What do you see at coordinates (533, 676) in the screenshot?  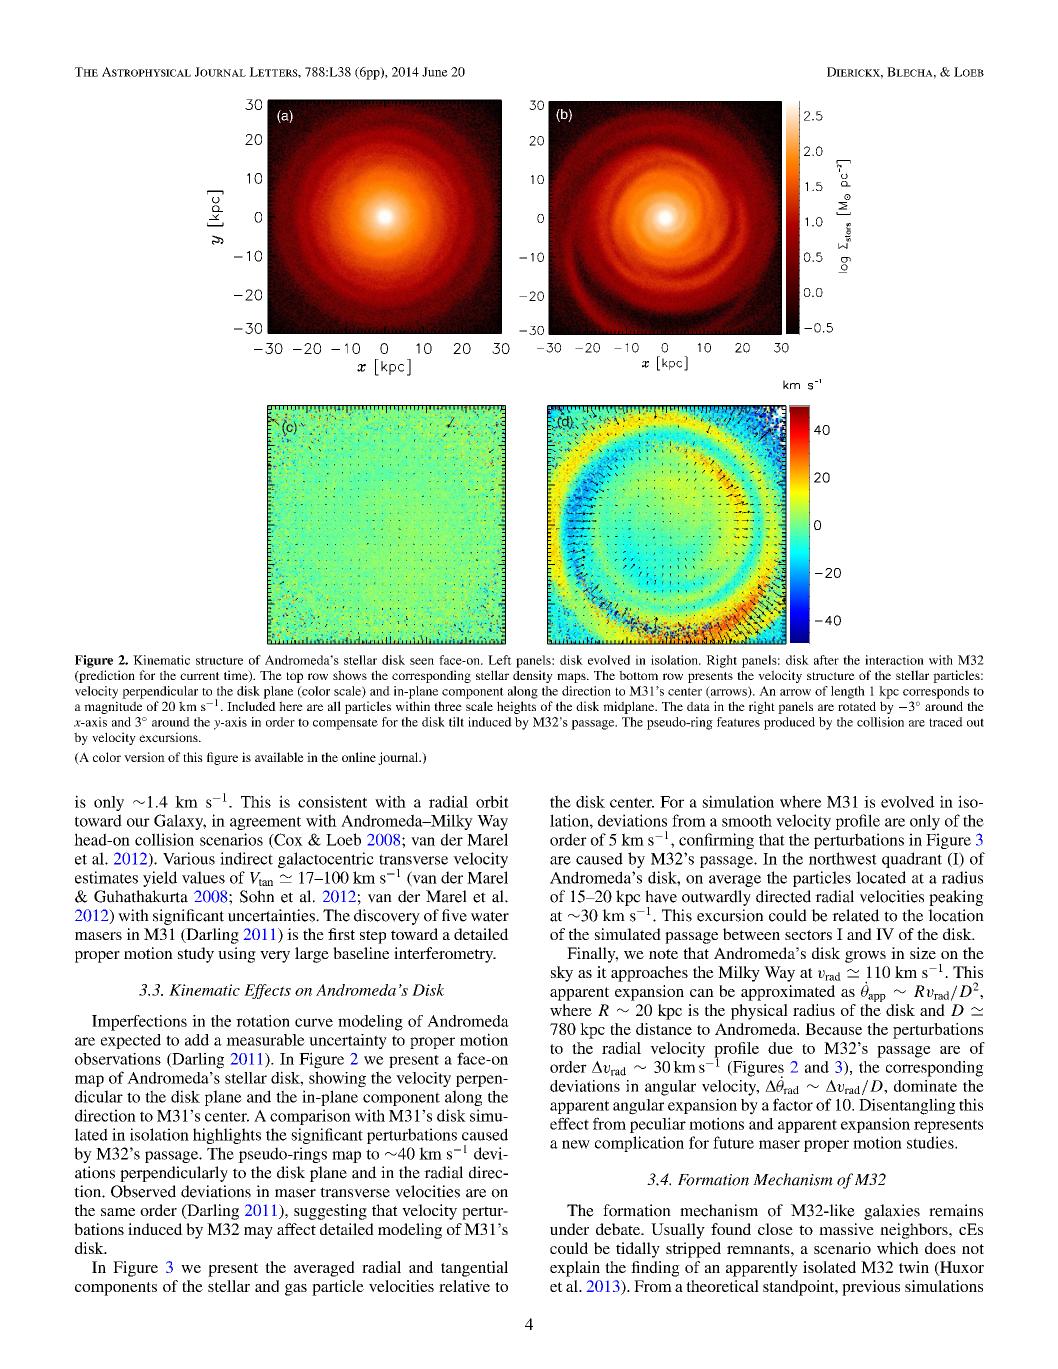 I see `density` at bounding box center [533, 676].
